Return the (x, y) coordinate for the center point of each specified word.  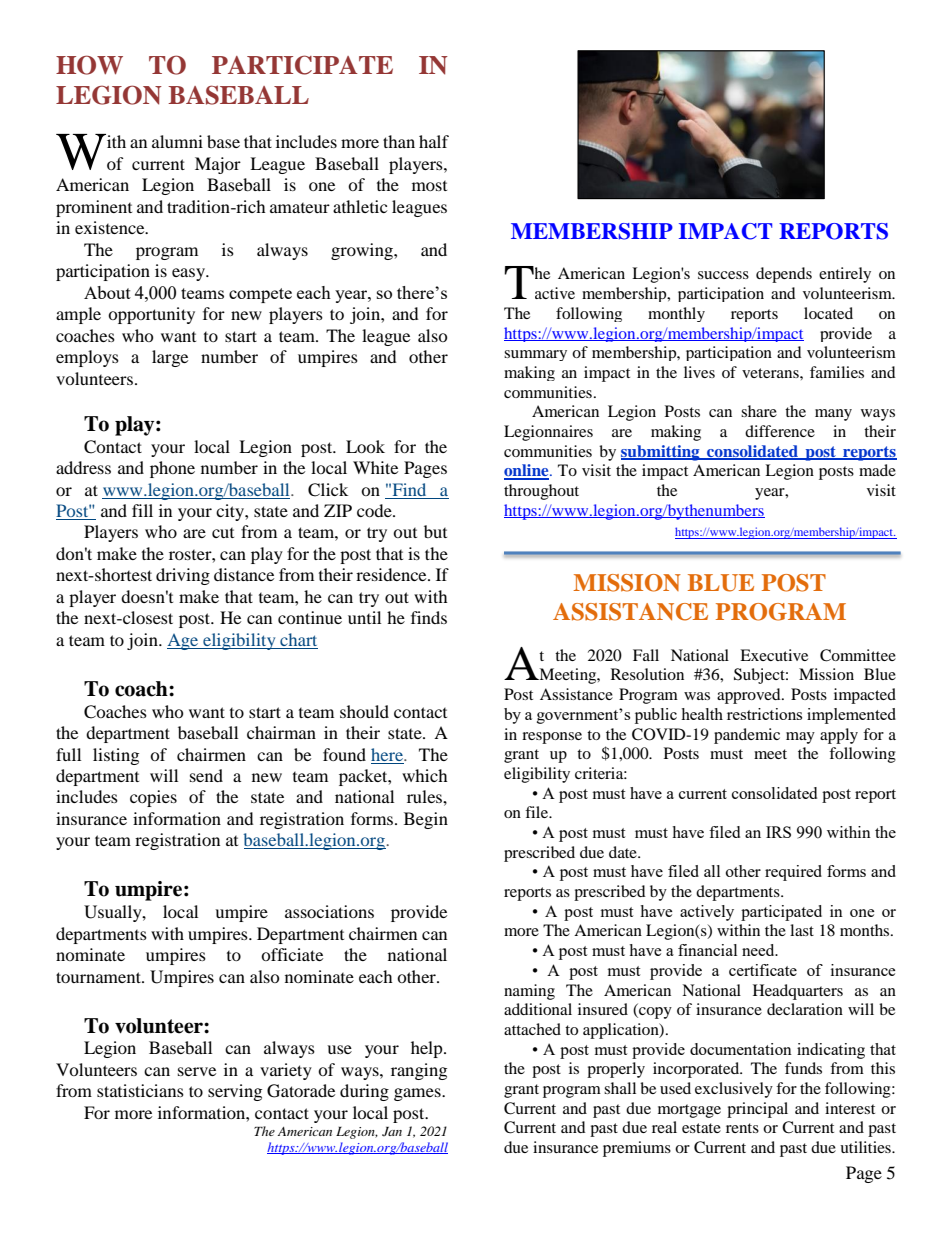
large (170, 358)
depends (784, 275)
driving (183, 576)
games (418, 1094)
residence (392, 574)
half (434, 141)
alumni (177, 141)
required (793, 873)
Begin (426, 820)
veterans (771, 373)
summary (535, 355)
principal (757, 1110)
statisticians (140, 1090)
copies (153, 798)
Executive (774, 655)
